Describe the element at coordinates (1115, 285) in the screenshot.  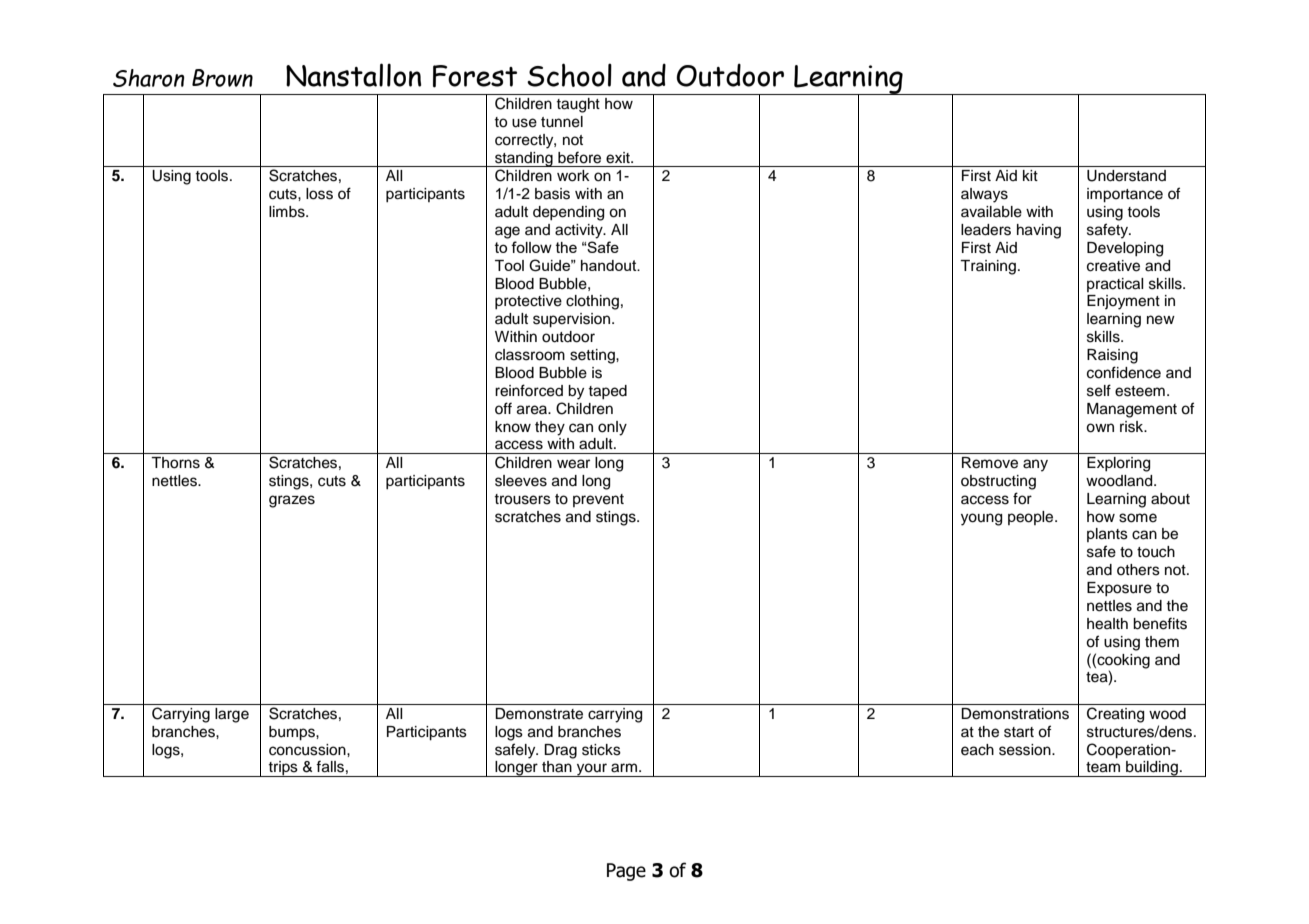
I see `practical` at that location.
